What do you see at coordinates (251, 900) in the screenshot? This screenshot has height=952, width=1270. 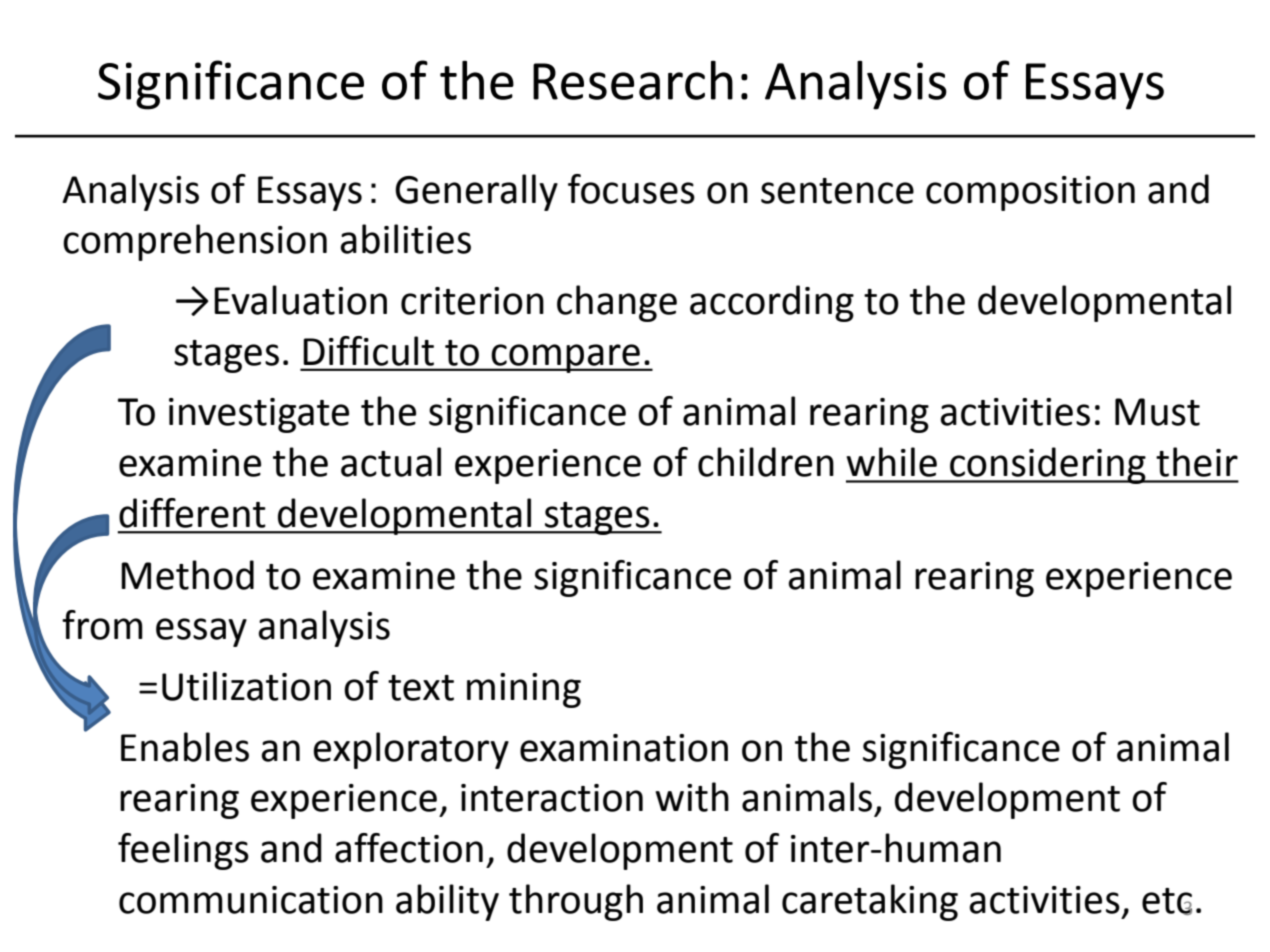 I see `communication` at bounding box center [251, 900].
